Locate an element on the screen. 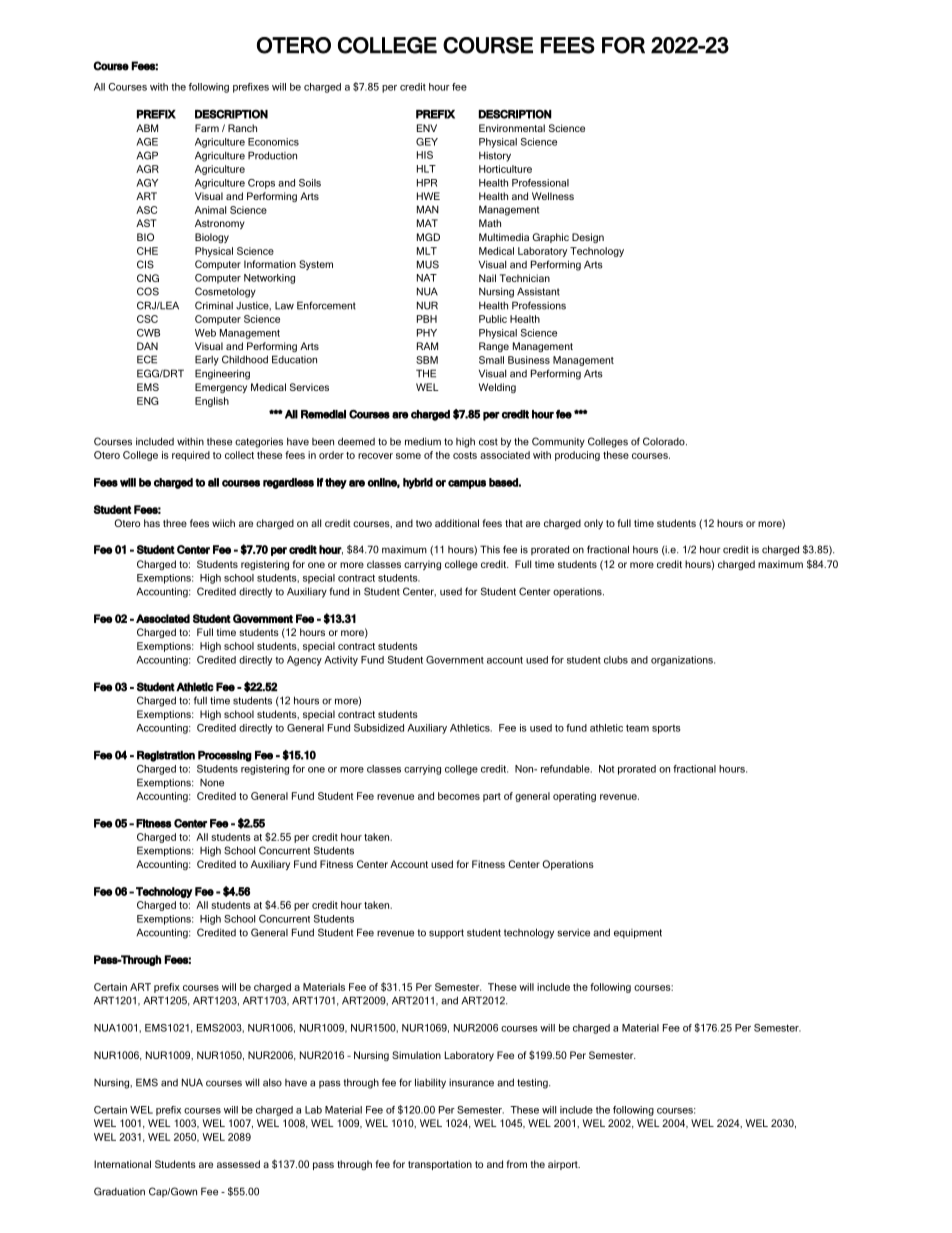 This screenshot has height=1233, width=952. assessed is located at coordinates (238, 1164).
